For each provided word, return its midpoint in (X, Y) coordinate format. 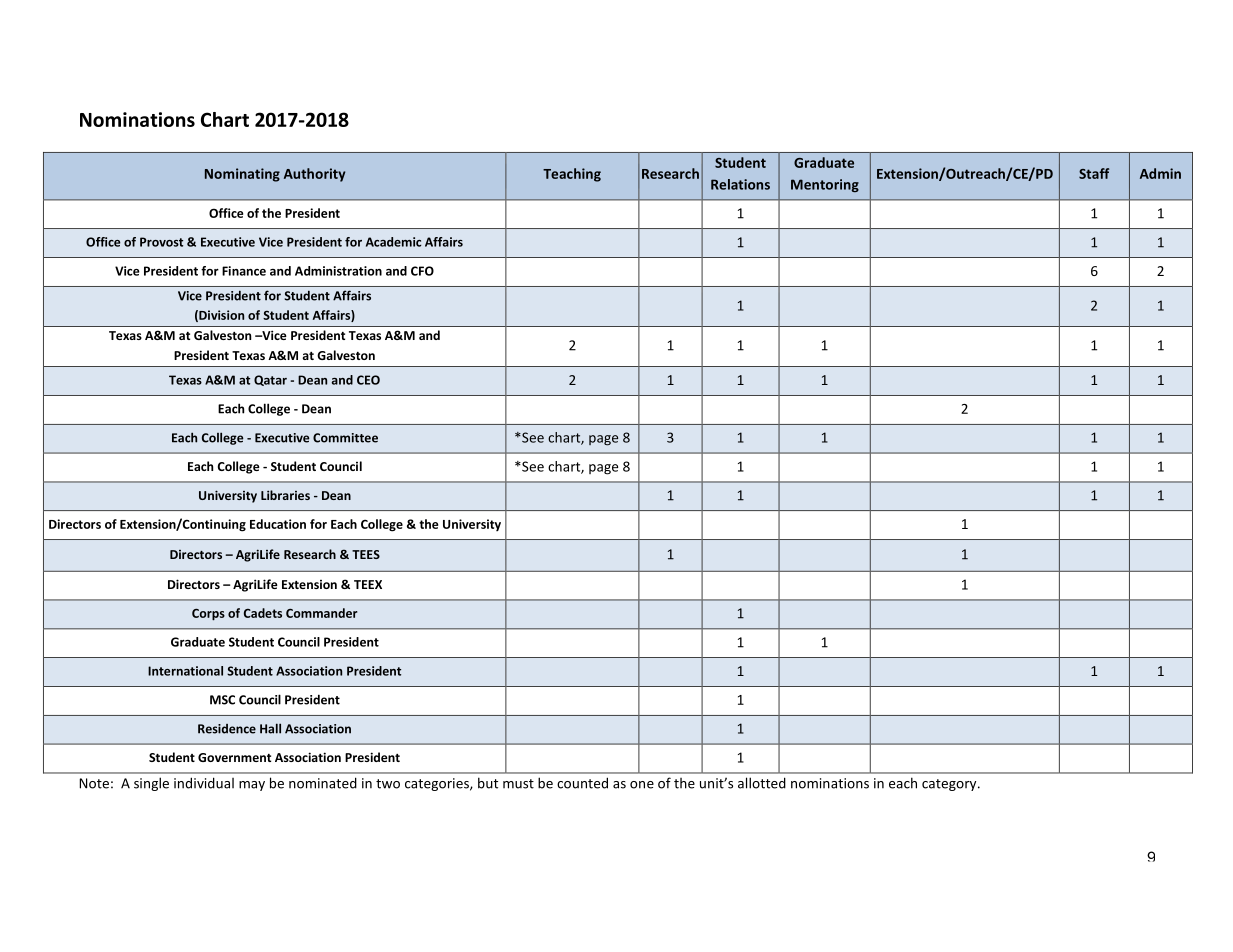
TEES (366, 554)
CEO (368, 380)
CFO (422, 271)
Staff (1094, 173)
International (185, 671)
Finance (244, 271)
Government (234, 757)
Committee (345, 438)
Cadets (263, 613)
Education (278, 524)
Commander (321, 613)
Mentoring (825, 185)
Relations (740, 184)
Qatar (270, 380)
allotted (762, 783)
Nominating (242, 175)
